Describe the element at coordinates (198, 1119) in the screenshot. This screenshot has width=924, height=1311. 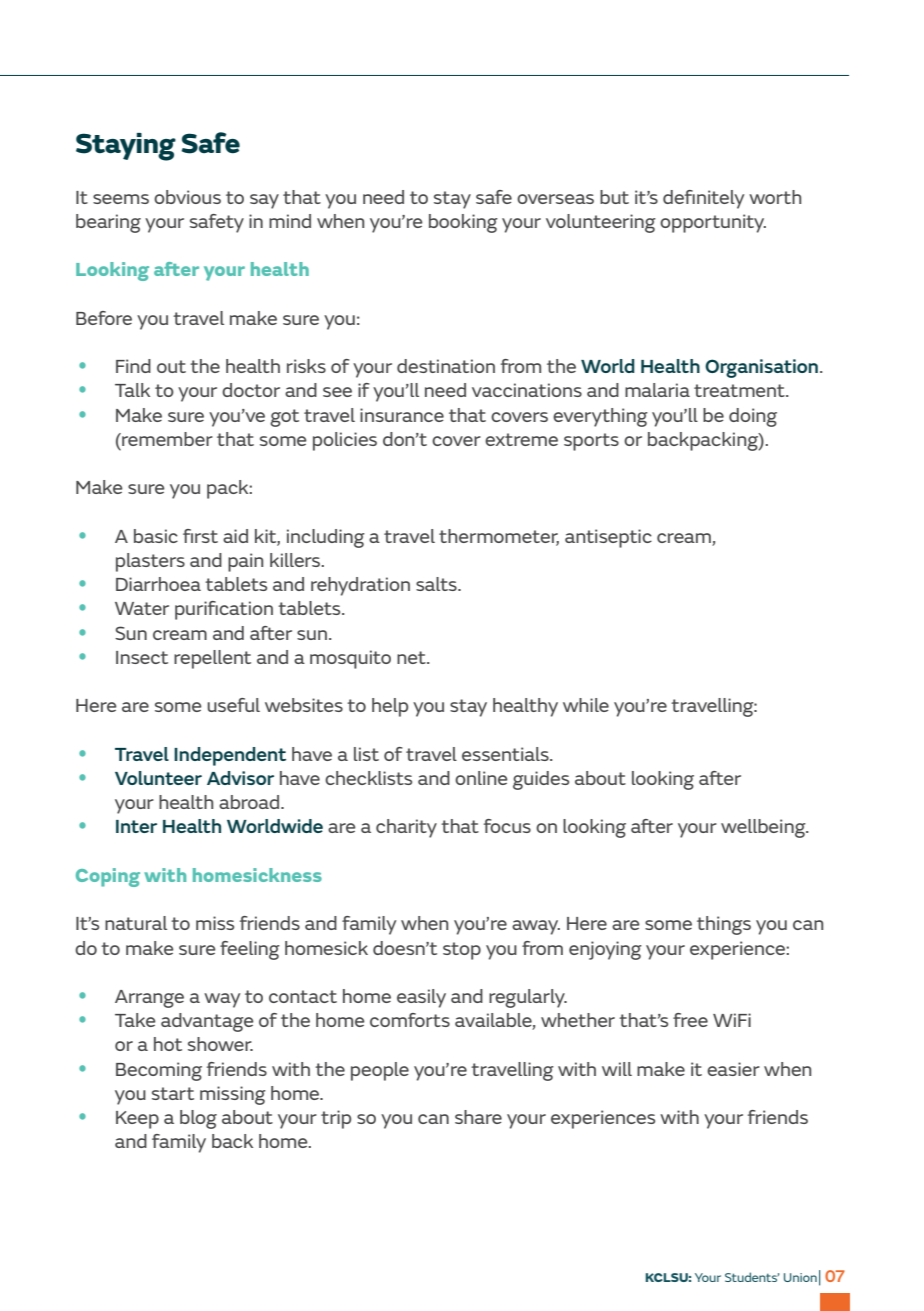
I see `blog` at that location.
